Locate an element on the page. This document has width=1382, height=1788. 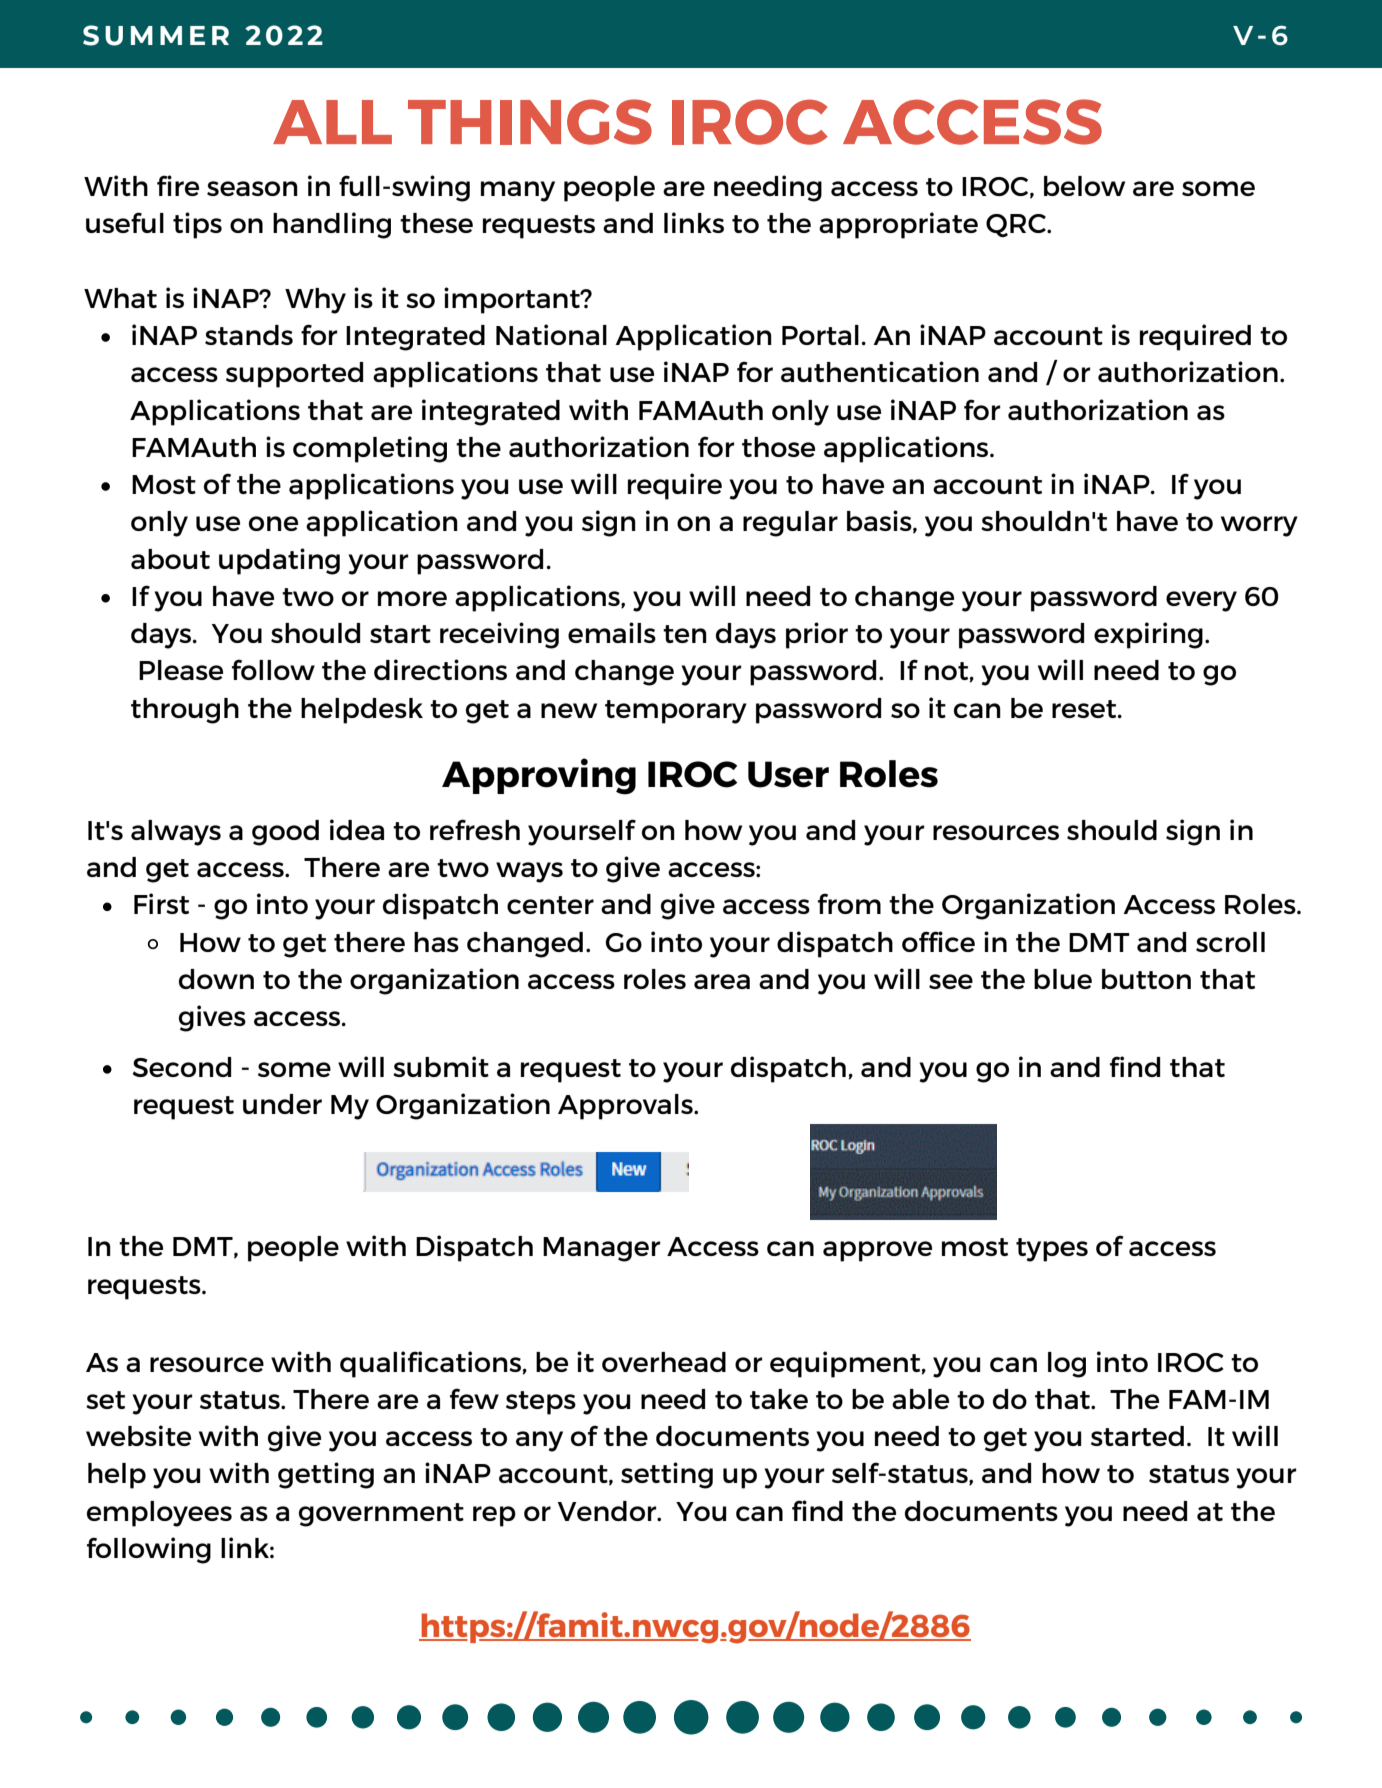
getting is located at coordinates (326, 1475).
